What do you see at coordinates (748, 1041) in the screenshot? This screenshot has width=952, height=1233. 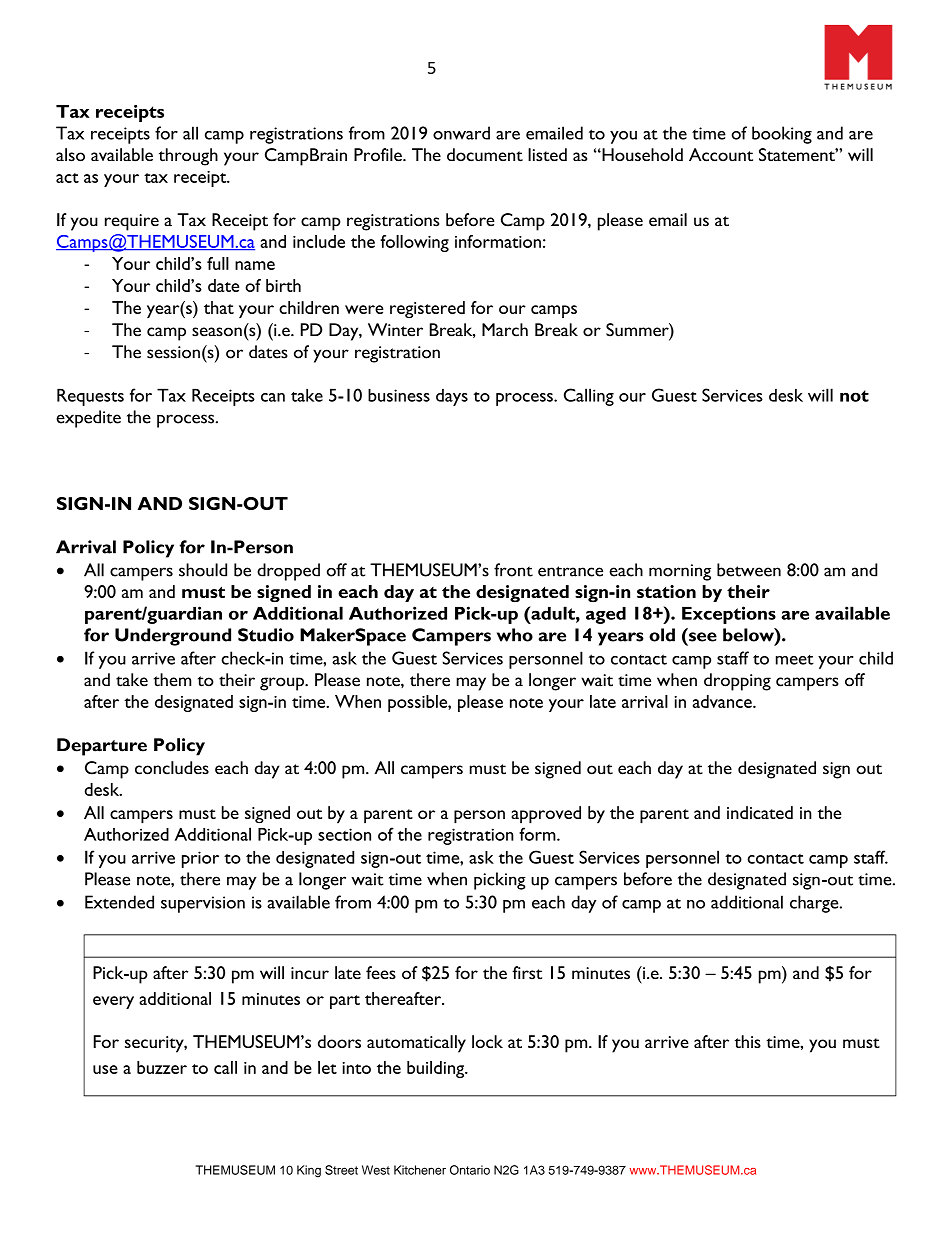 I see `this` at bounding box center [748, 1041].
